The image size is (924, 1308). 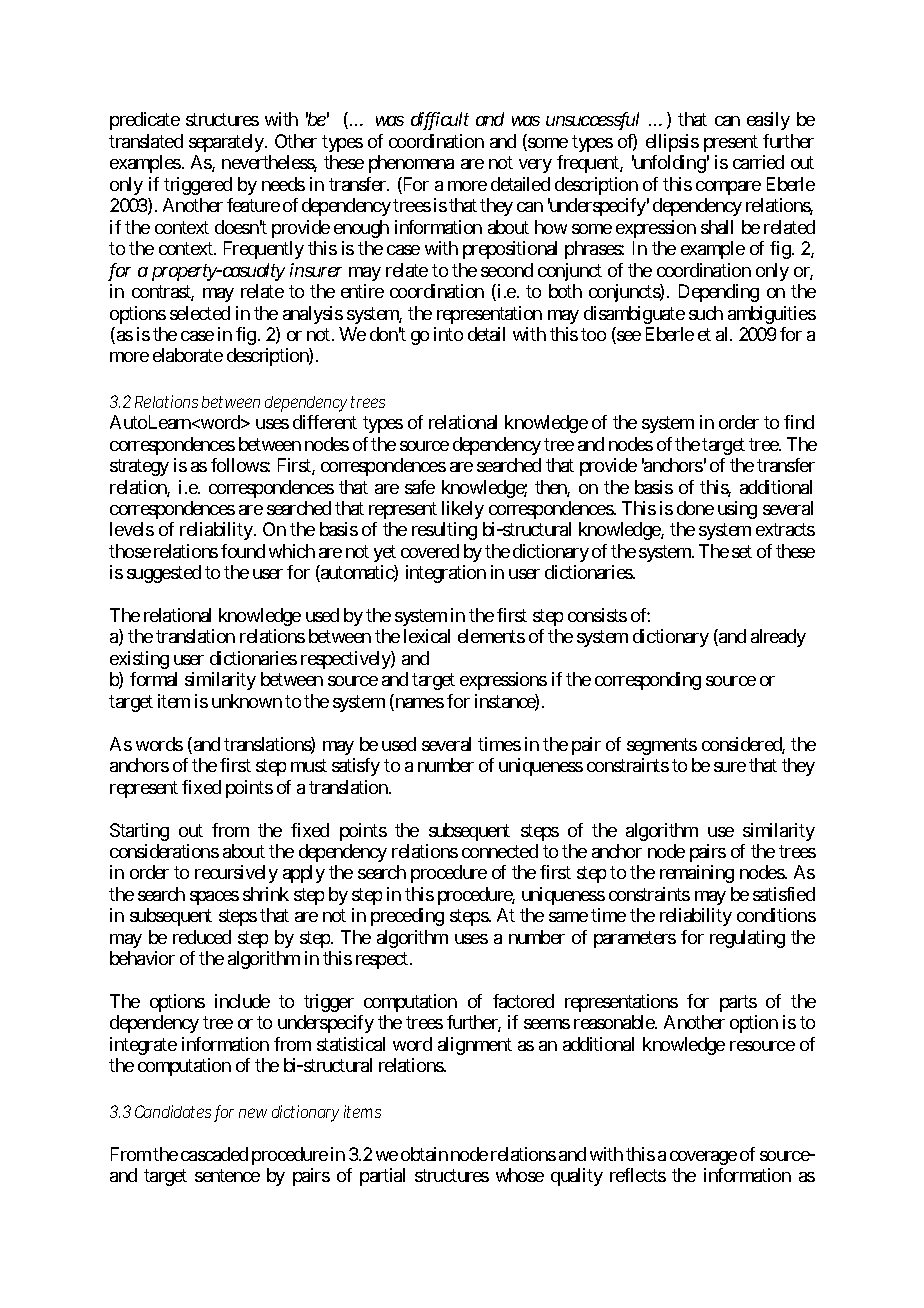 What do you see at coordinates (139, 467) in the document?
I see `strategy` at bounding box center [139, 467].
